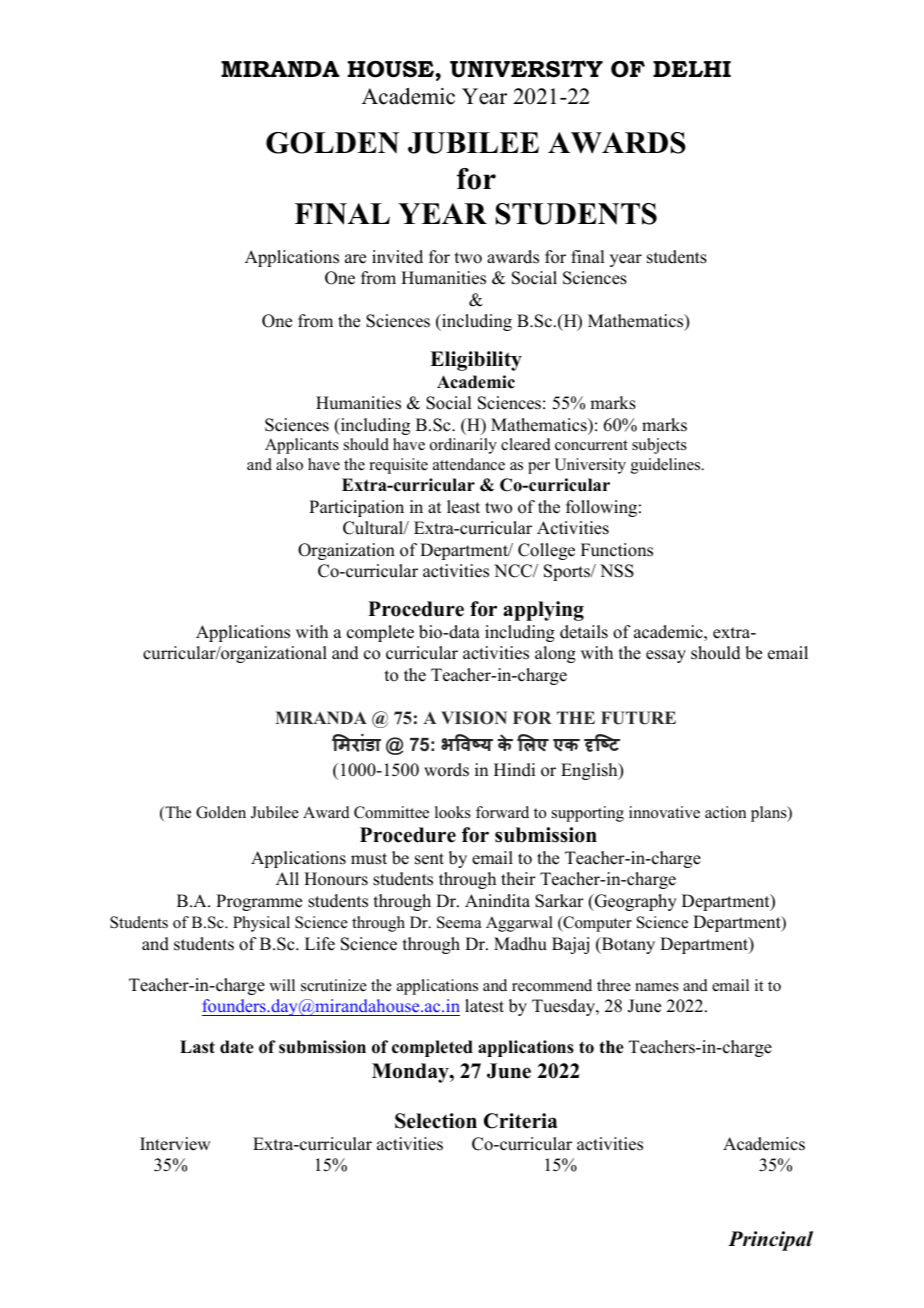 This page has height=1308, width=924. Describe the element at coordinates (725, 812) in the page. I see `action` at that location.
